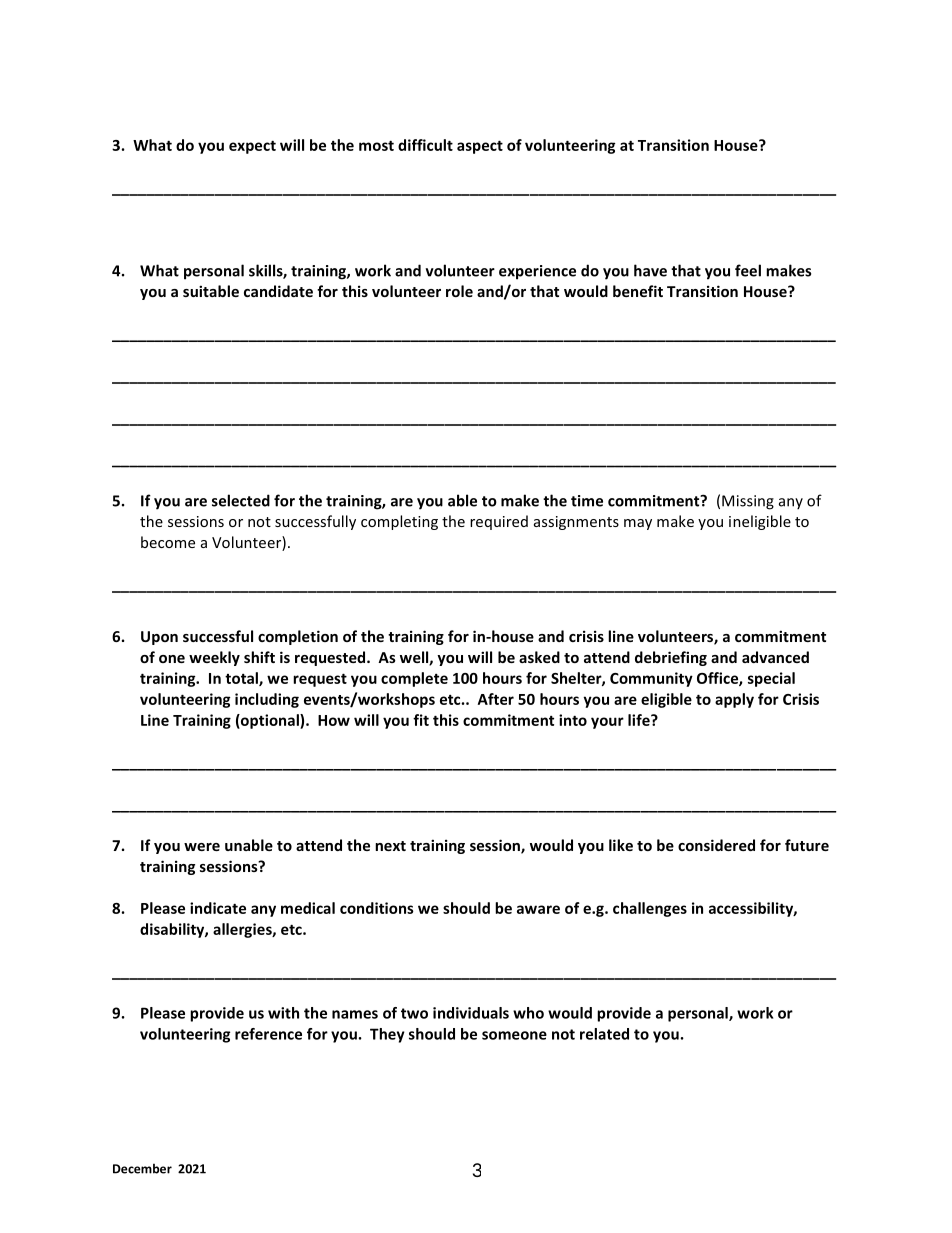 Image resolution: width=952 pixels, height=1233 pixels. Describe the element at coordinates (748, 502) in the screenshot. I see `Missing` at that location.
